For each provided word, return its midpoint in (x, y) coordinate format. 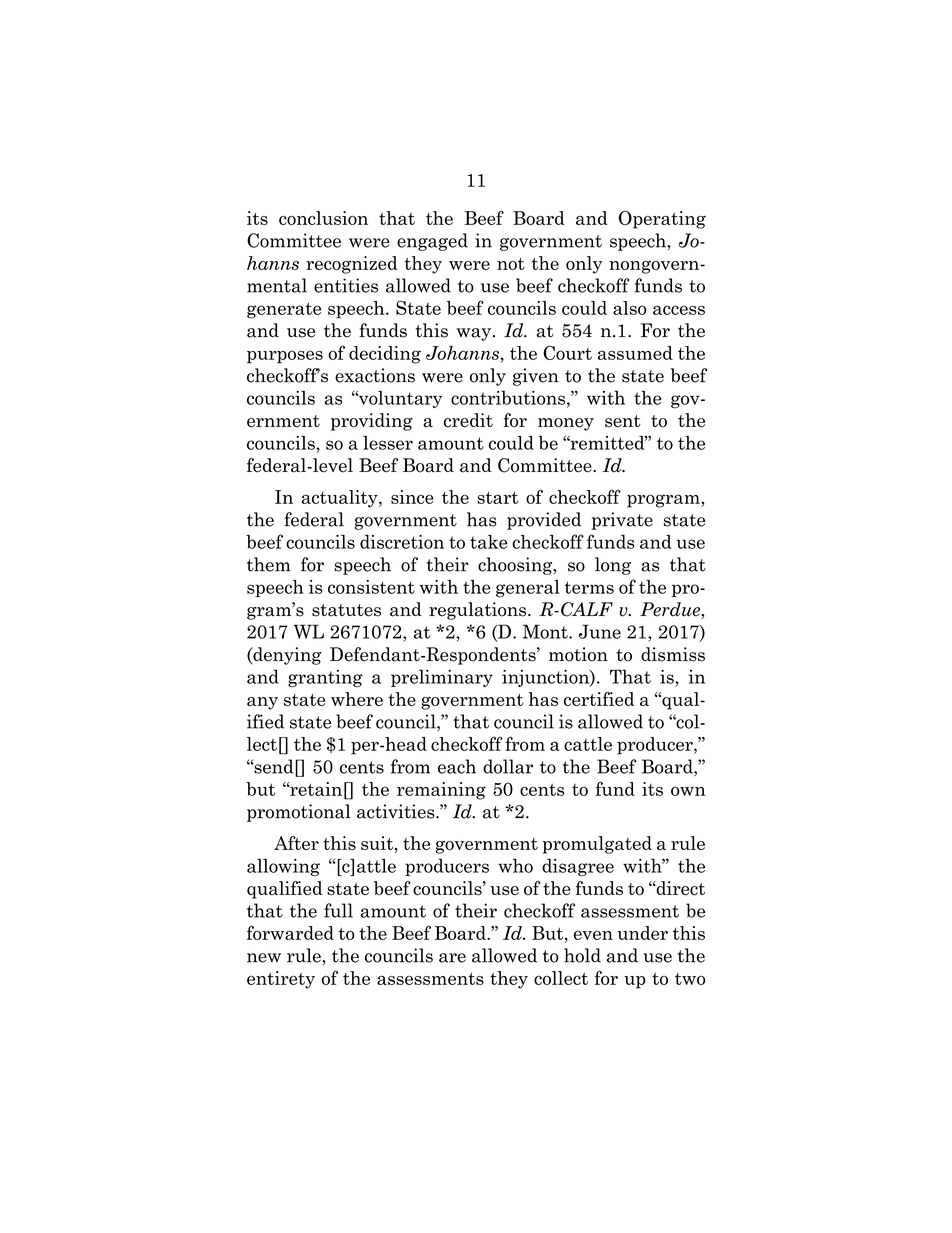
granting (325, 678)
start (497, 497)
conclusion (323, 218)
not (511, 264)
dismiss (673, 654)
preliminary (442, 678)
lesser (388, 443)
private (622, 521)
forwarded (290, 932)
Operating (662, 220)
